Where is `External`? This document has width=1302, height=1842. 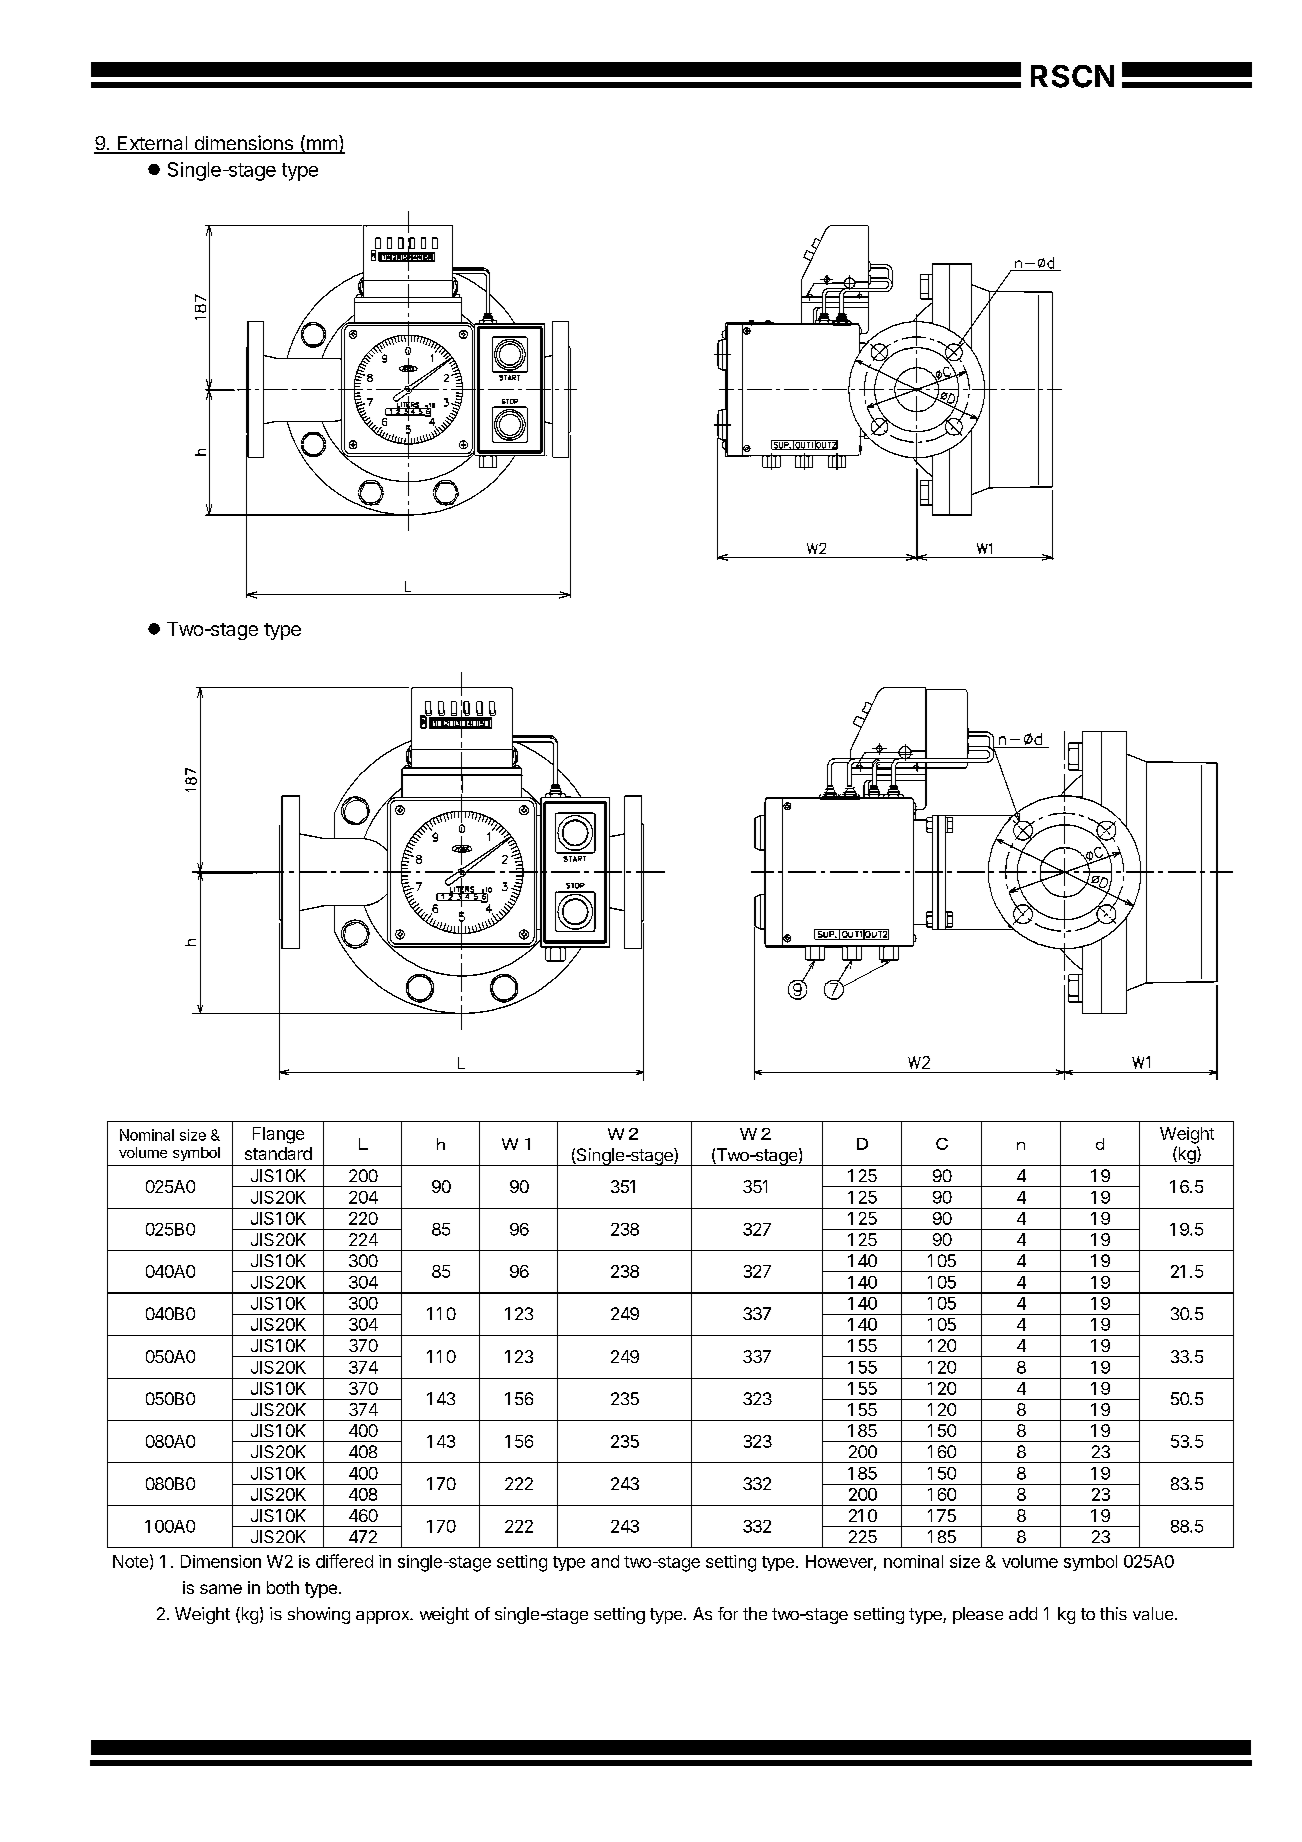
External is located at coordinates (152, 144).
